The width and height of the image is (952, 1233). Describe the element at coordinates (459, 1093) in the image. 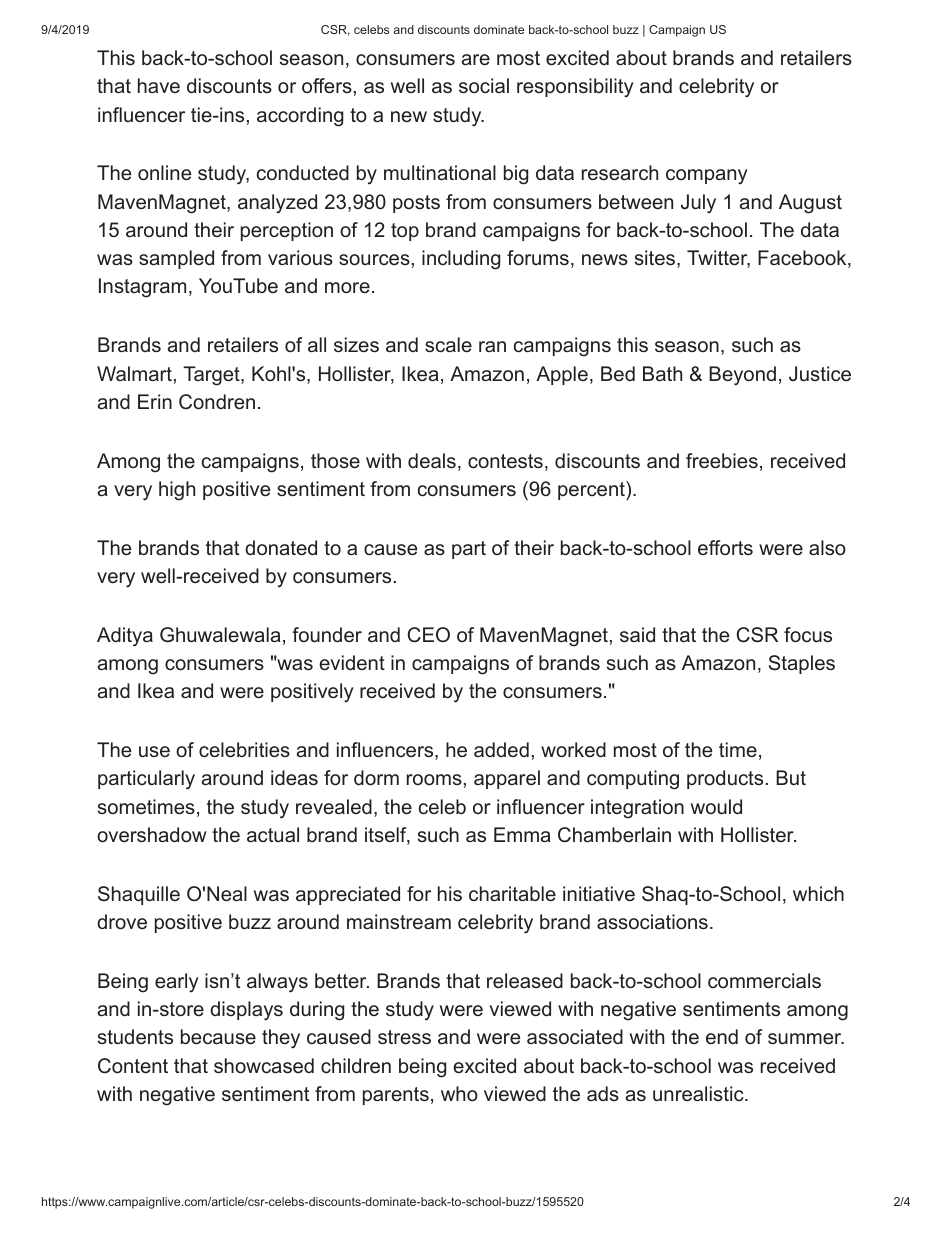

I see `who` at that location.
